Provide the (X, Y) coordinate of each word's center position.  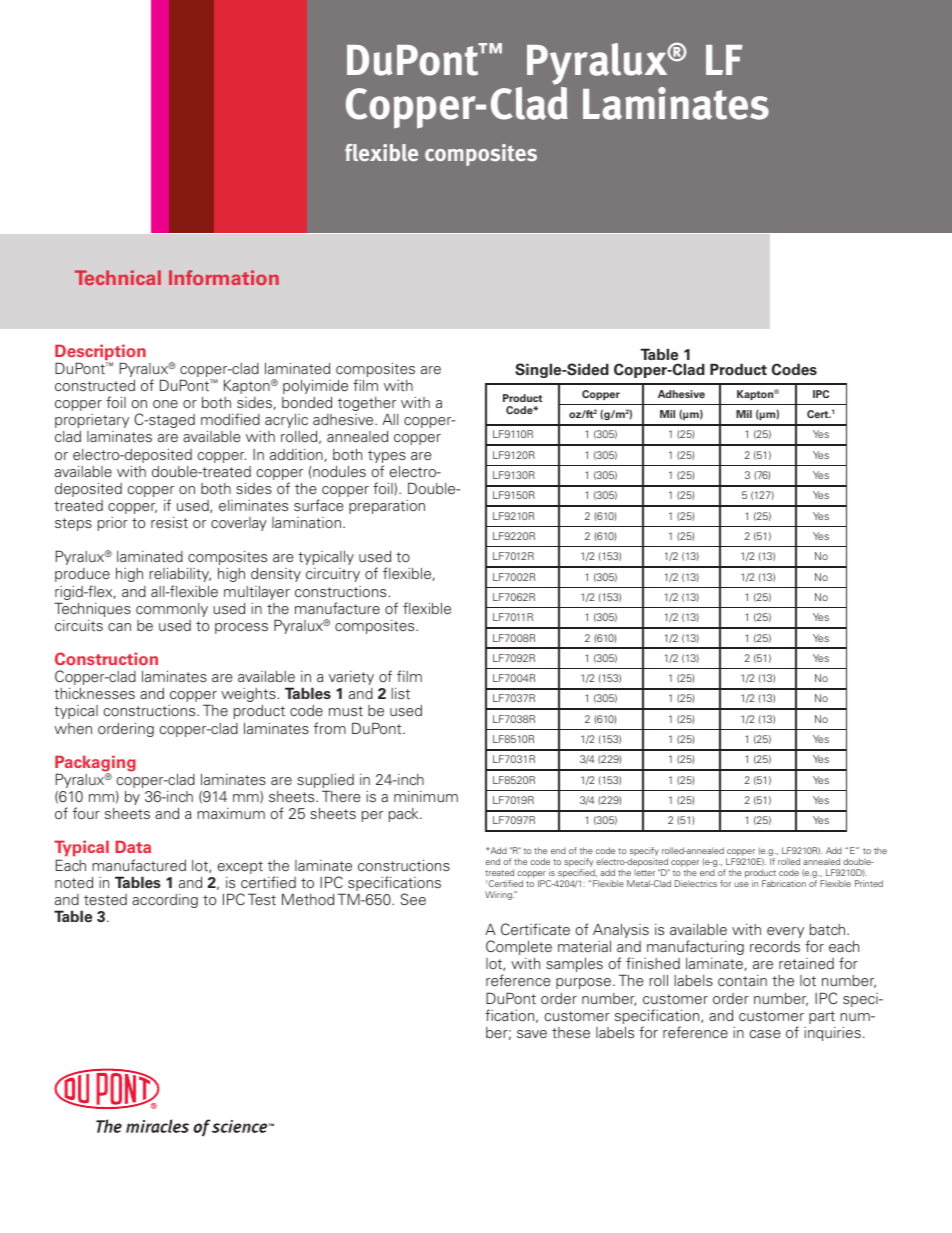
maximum (231, 813)
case (765, 1034)
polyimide (315, 386)
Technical (118, 277)
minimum (426, 796)
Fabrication (784, 883)
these (571, 1032)
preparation (387, 507)
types (387, 458)
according (165, 901)
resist (169, 522)
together (367, 405)
